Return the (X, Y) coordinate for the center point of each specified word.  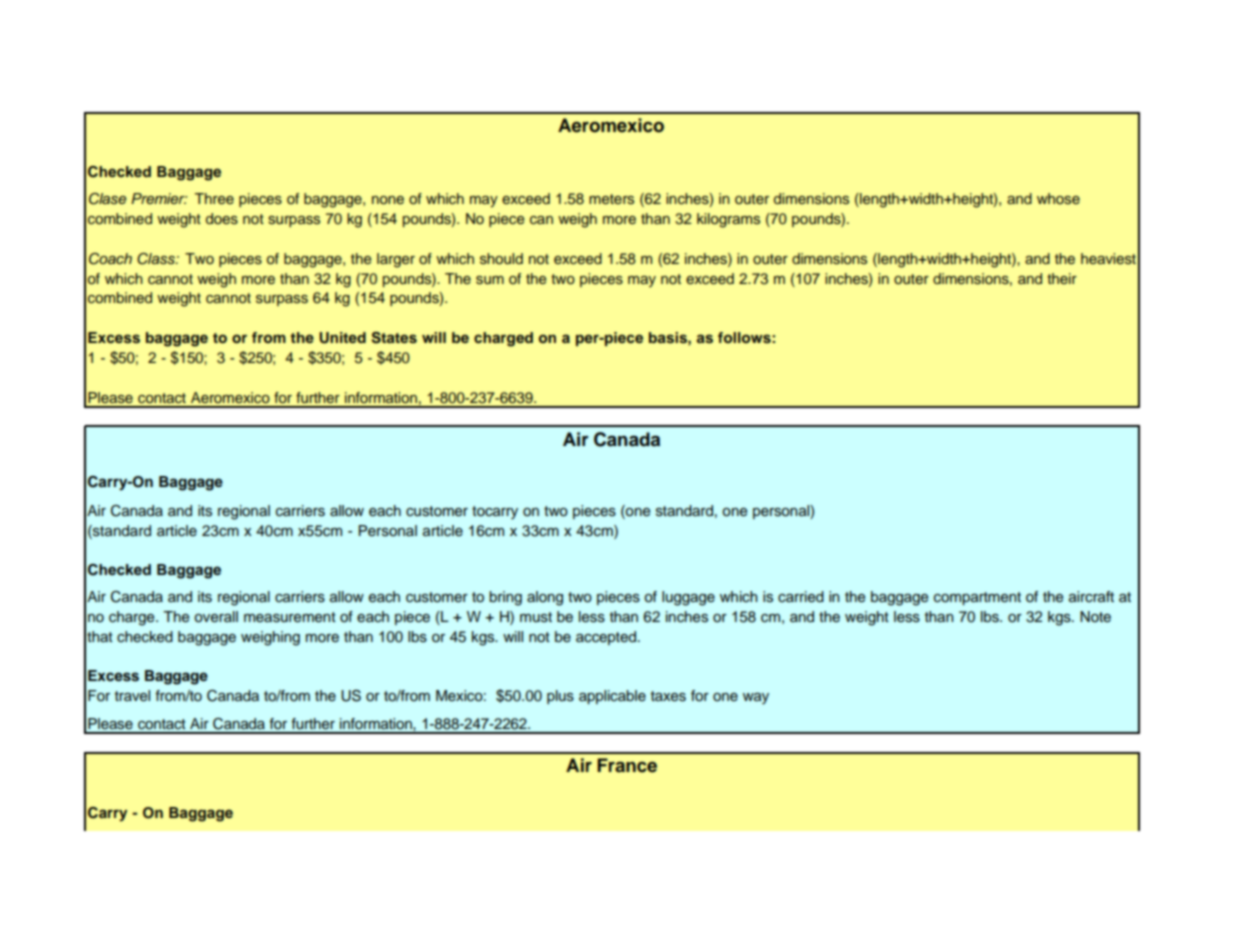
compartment (977, 598)
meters (611, 199)
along (545, 598)
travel (132, 696)
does (222, 218)
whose (1058, 198)
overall (216, 617)
